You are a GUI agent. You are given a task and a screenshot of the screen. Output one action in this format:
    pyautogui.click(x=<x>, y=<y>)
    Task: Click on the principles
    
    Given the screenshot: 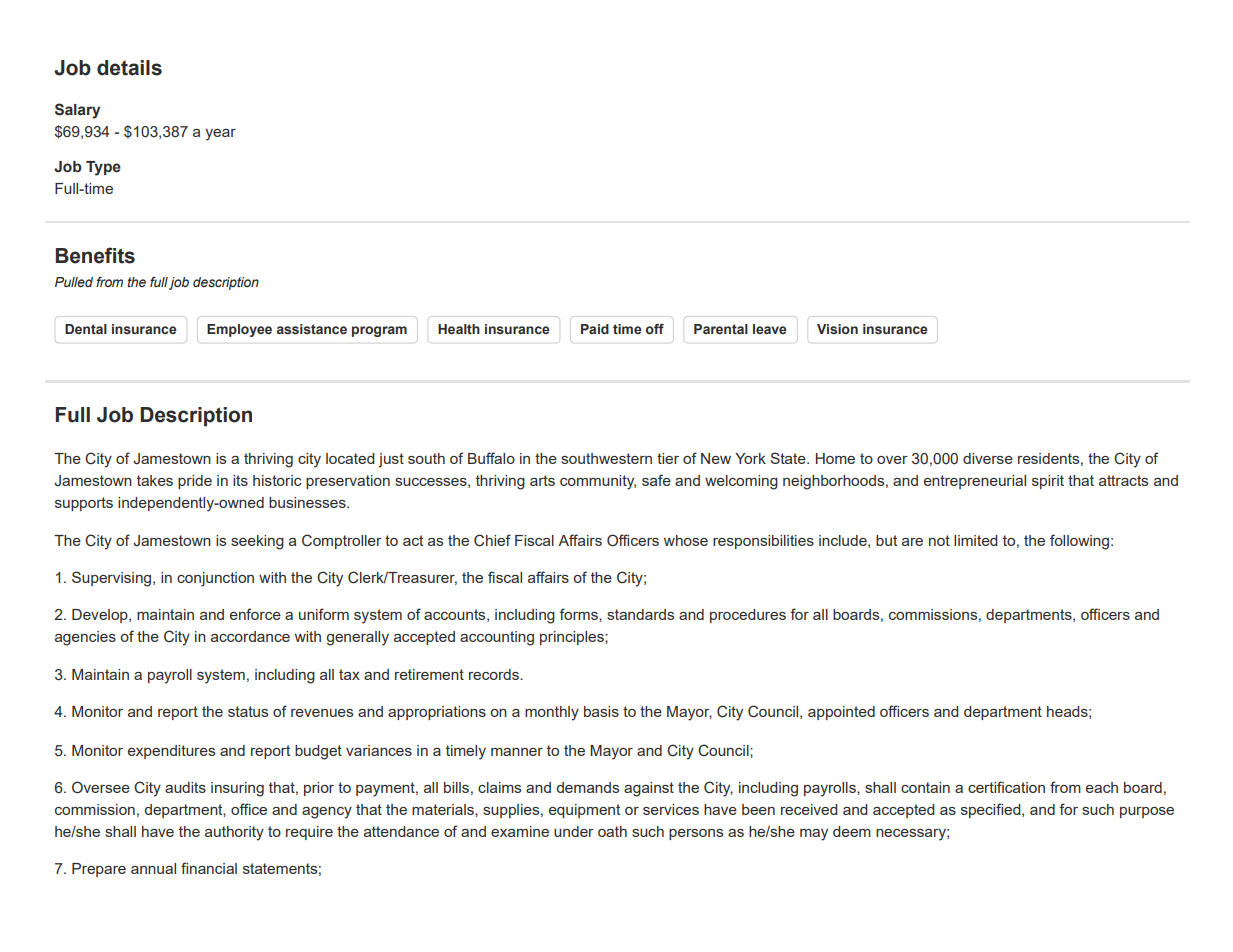 What is the action you would take?
    pyautogui.click(x=573, y=638)
